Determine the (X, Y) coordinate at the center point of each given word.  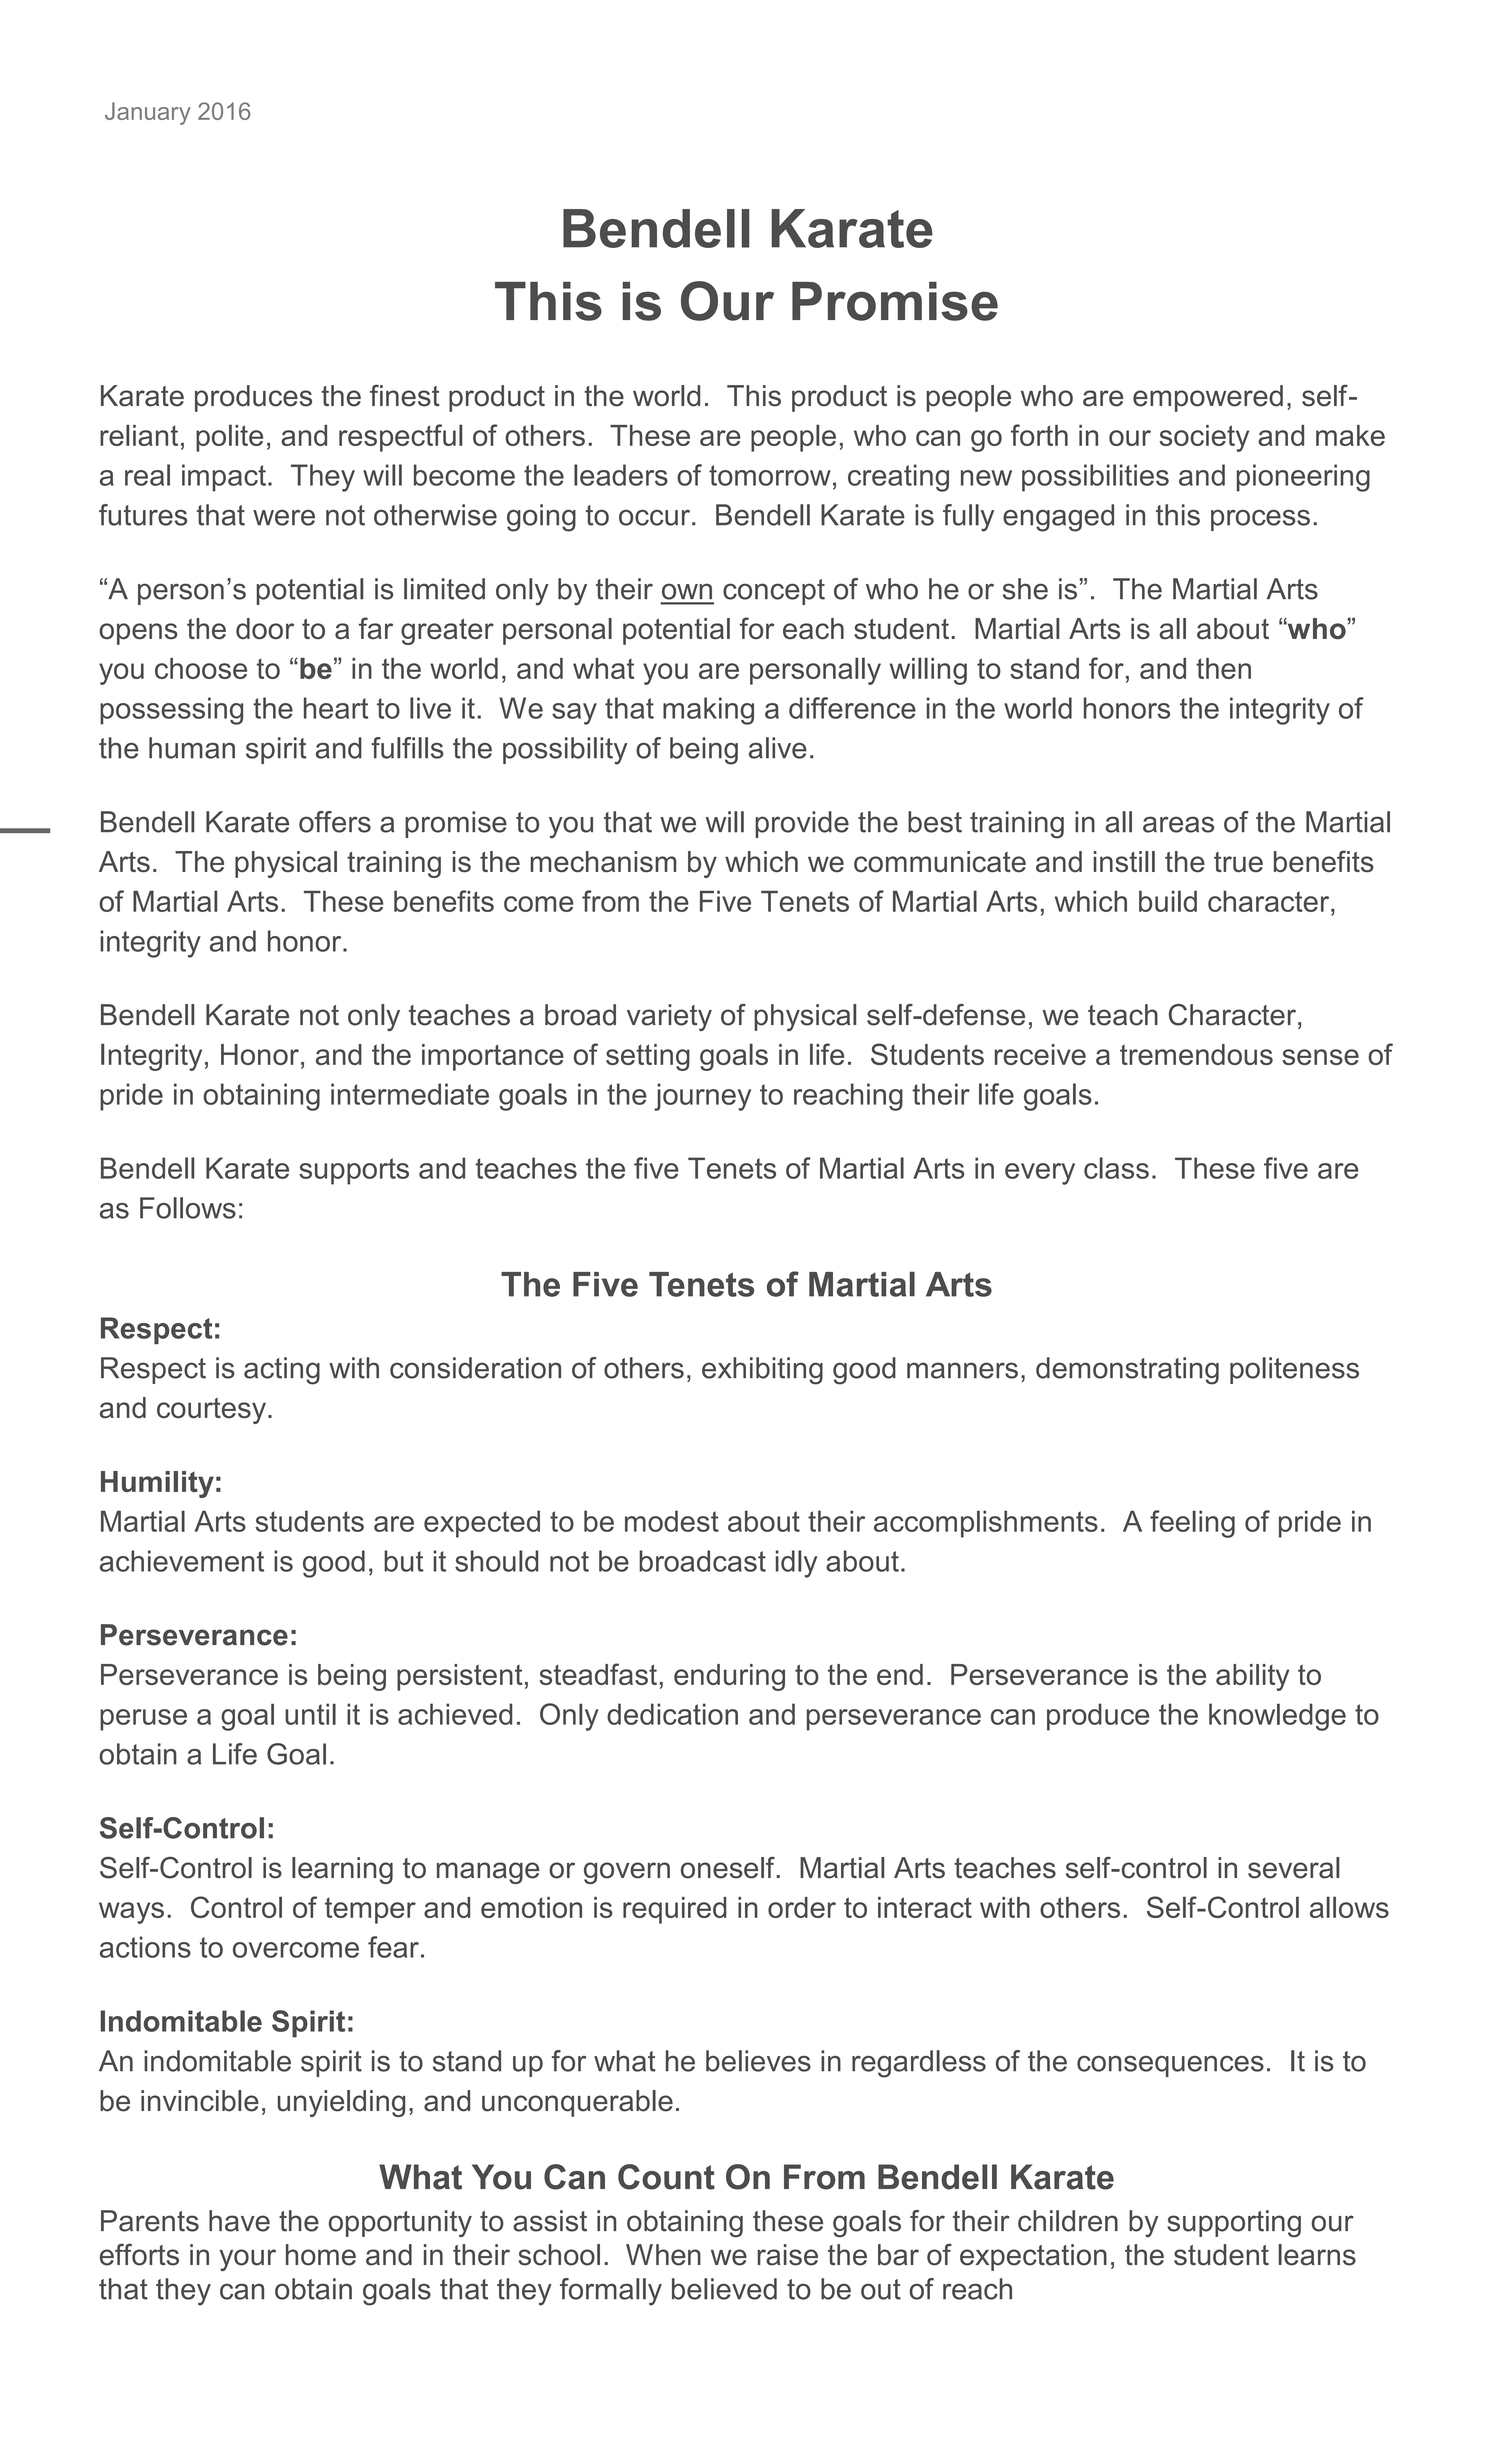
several (1293, 1868)
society (1204, 438)
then (1223, 668)
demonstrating (1127, 1371)
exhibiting (762, 1371)
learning (342, 1870)
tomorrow (770, 475)
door (265, 629)
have (239, 2221)
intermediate (410, 1094)
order (802, 1907)
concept (774, 592)
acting (282, 1371)
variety (669, 1017)
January (147, 113)
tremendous (1196, 1054)
